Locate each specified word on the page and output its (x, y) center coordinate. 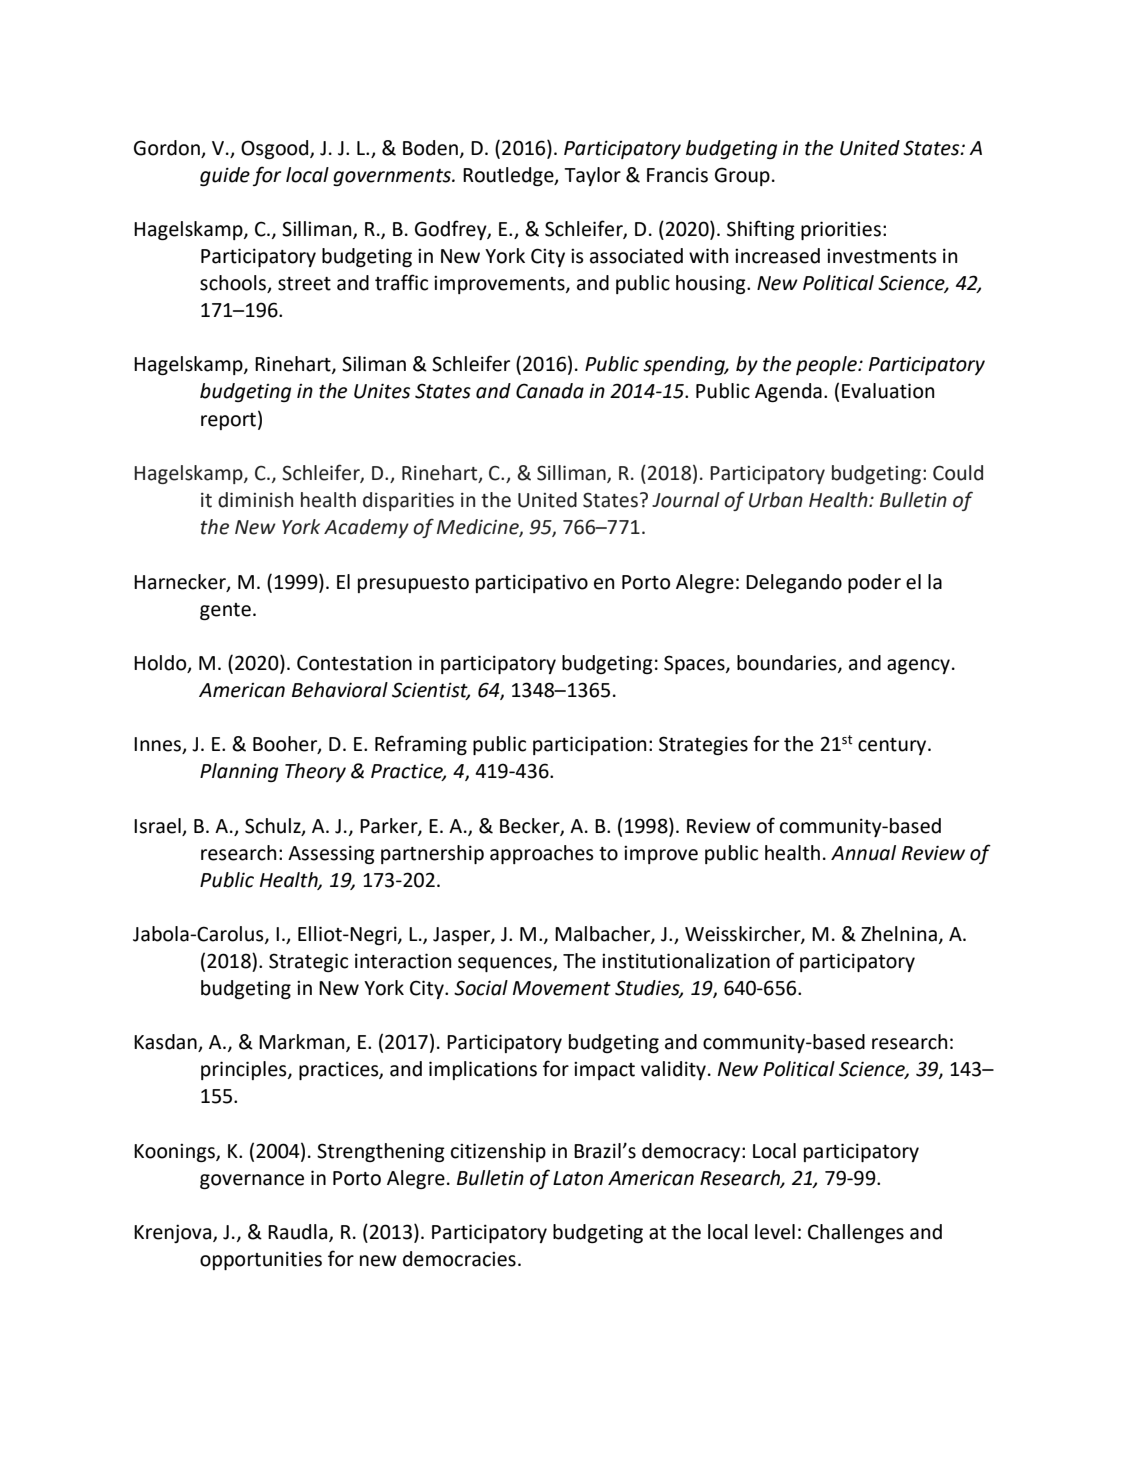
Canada (550, 391)
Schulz (274, 826)
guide (225, 176)
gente (225, 611)
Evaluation (888, 391)
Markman (303, 1043)
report (228, 421)
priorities (841, 230)
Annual (863, 853)
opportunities (261, 1260)
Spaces (695, 664)
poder (874, 583)
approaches (542, 854)
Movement (562, 988)
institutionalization (686, 961)
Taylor (592, 176)
